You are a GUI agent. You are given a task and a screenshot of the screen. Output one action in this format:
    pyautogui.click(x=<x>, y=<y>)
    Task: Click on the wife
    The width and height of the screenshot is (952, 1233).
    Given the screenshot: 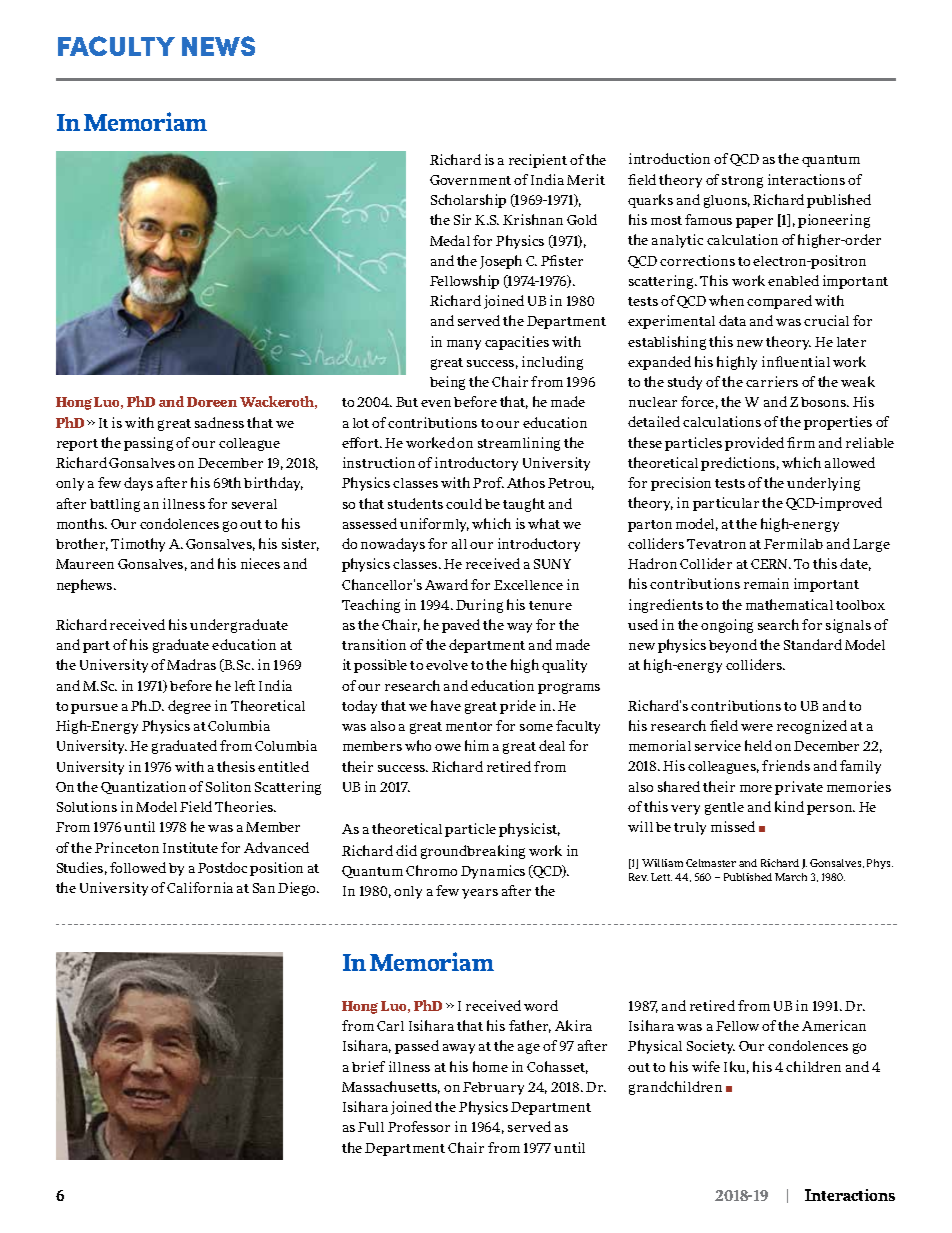 What is the action you would take?
    pyautogui.click(x=706, y=1066)
